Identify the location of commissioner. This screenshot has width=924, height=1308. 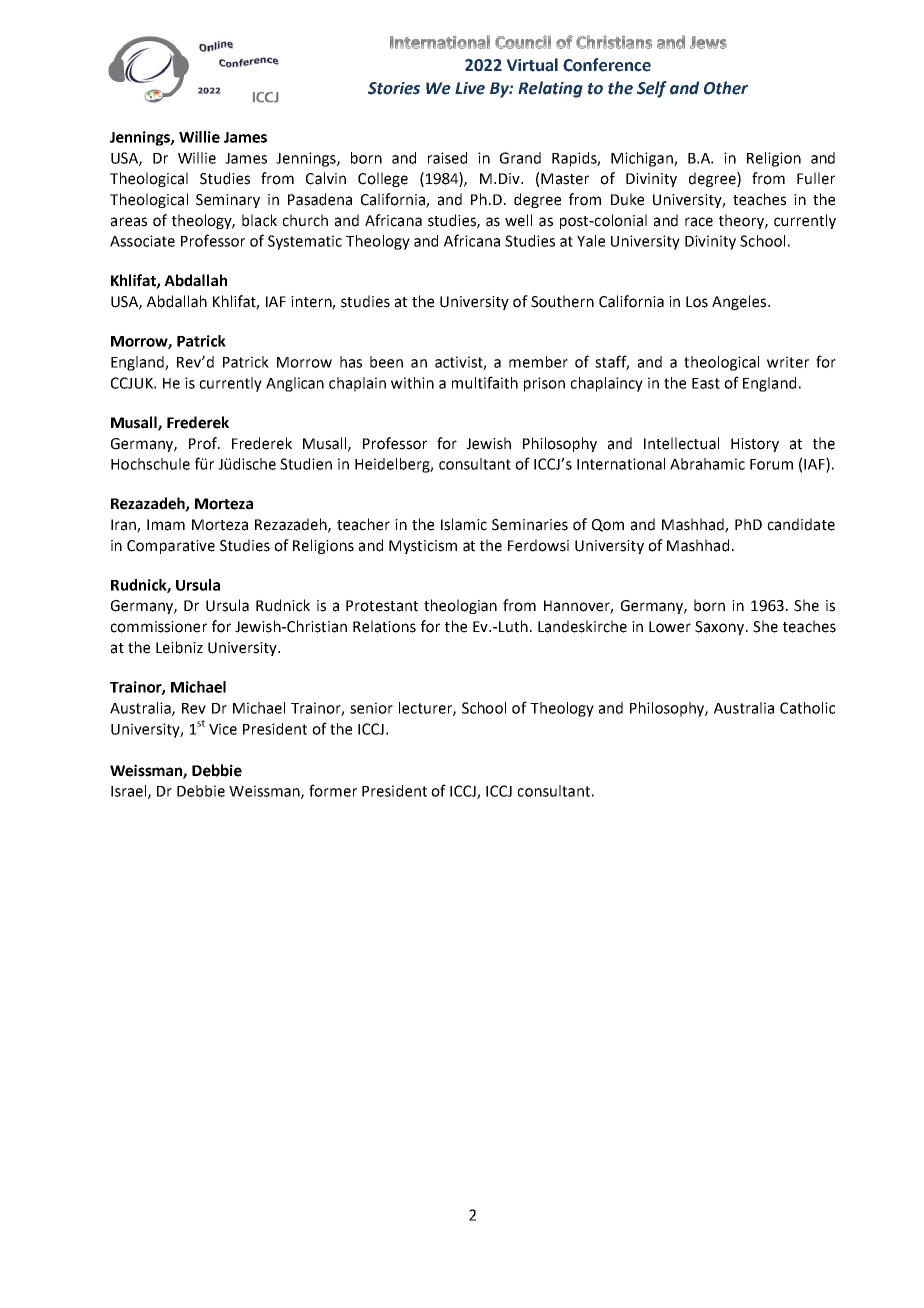
(158, 627).
